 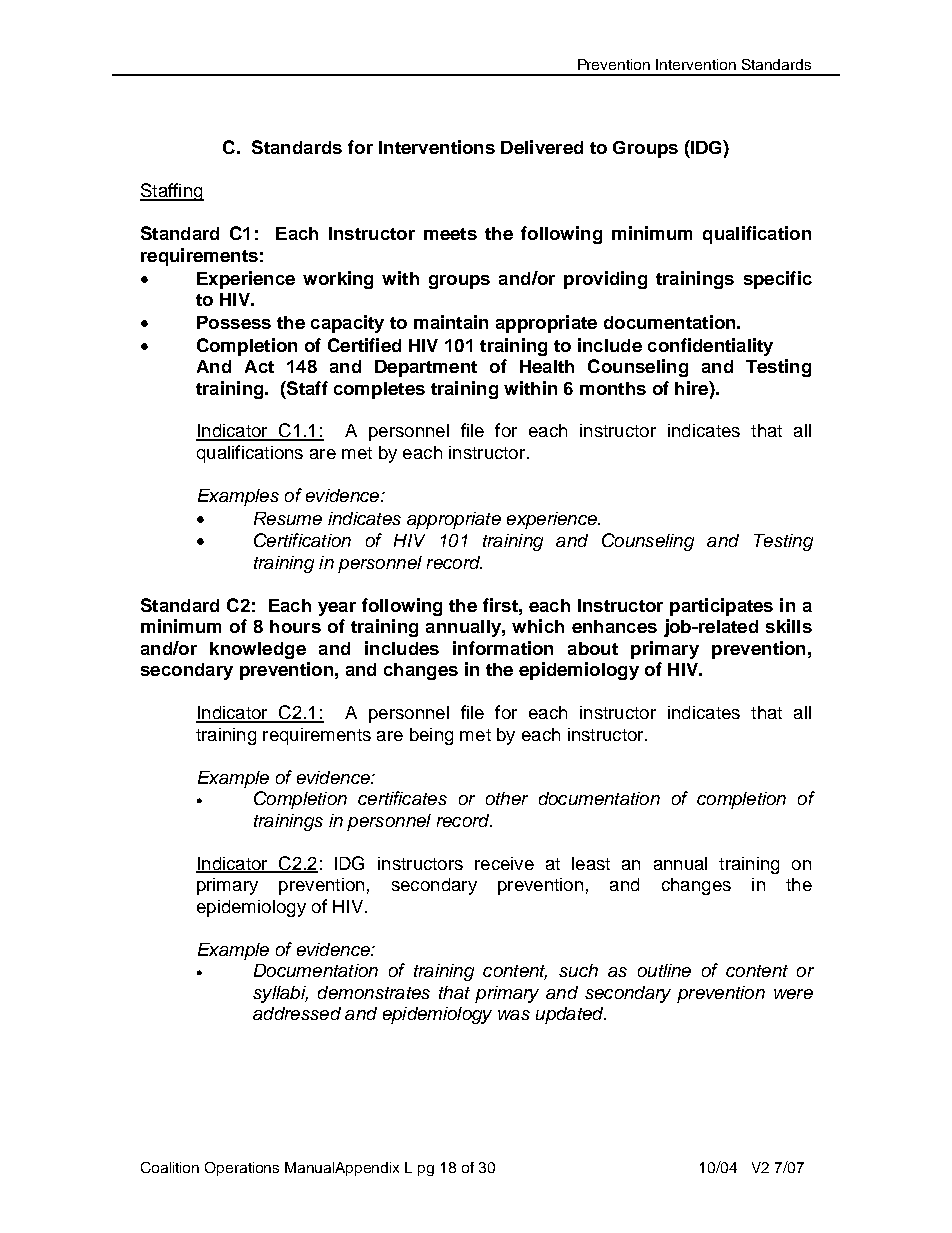 What do you see at coordinates (542, 147) in the image?
I see `Delivered` at bounding box center [542, 147].
